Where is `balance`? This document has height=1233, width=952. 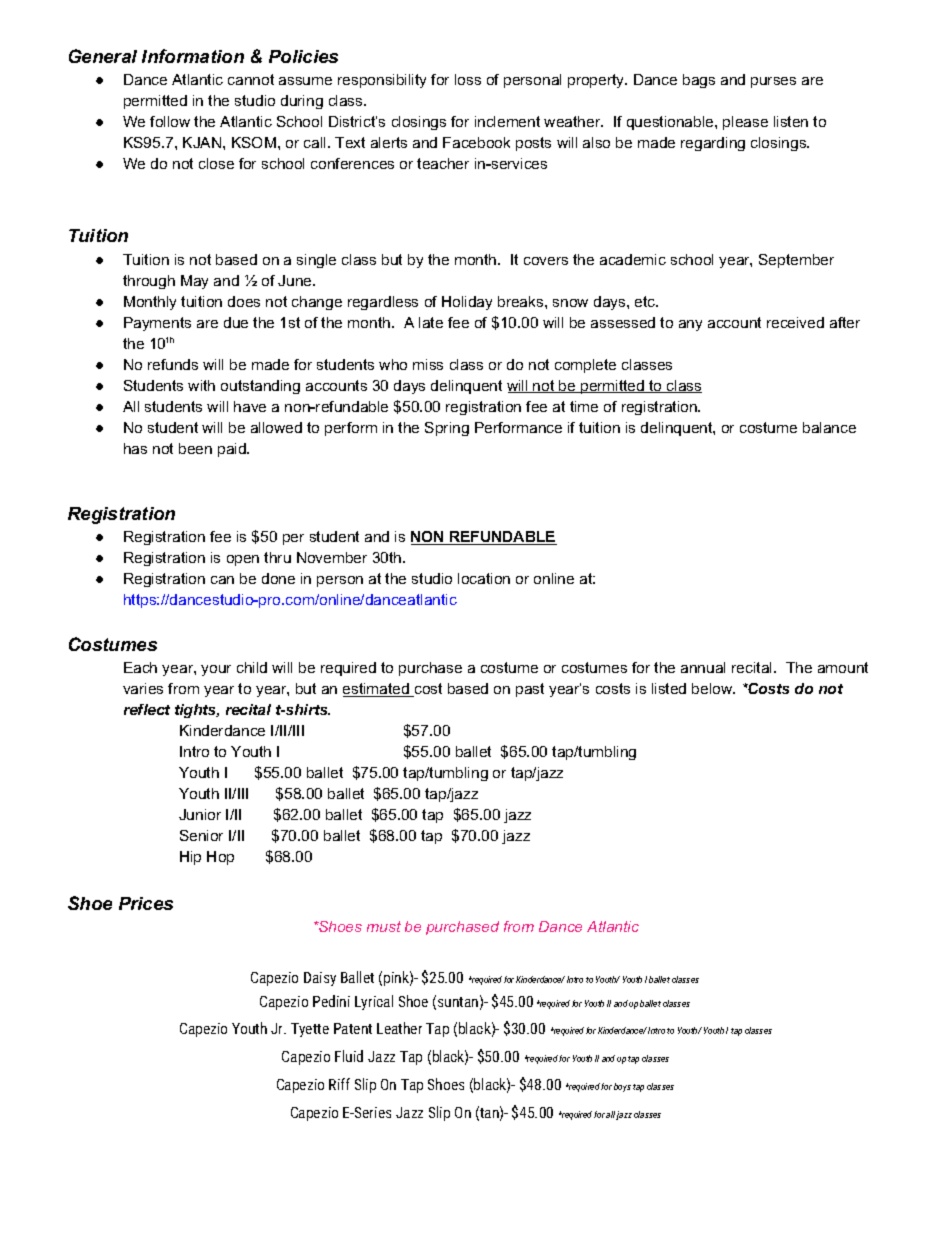 balance is located at coordinates (829, 427).
